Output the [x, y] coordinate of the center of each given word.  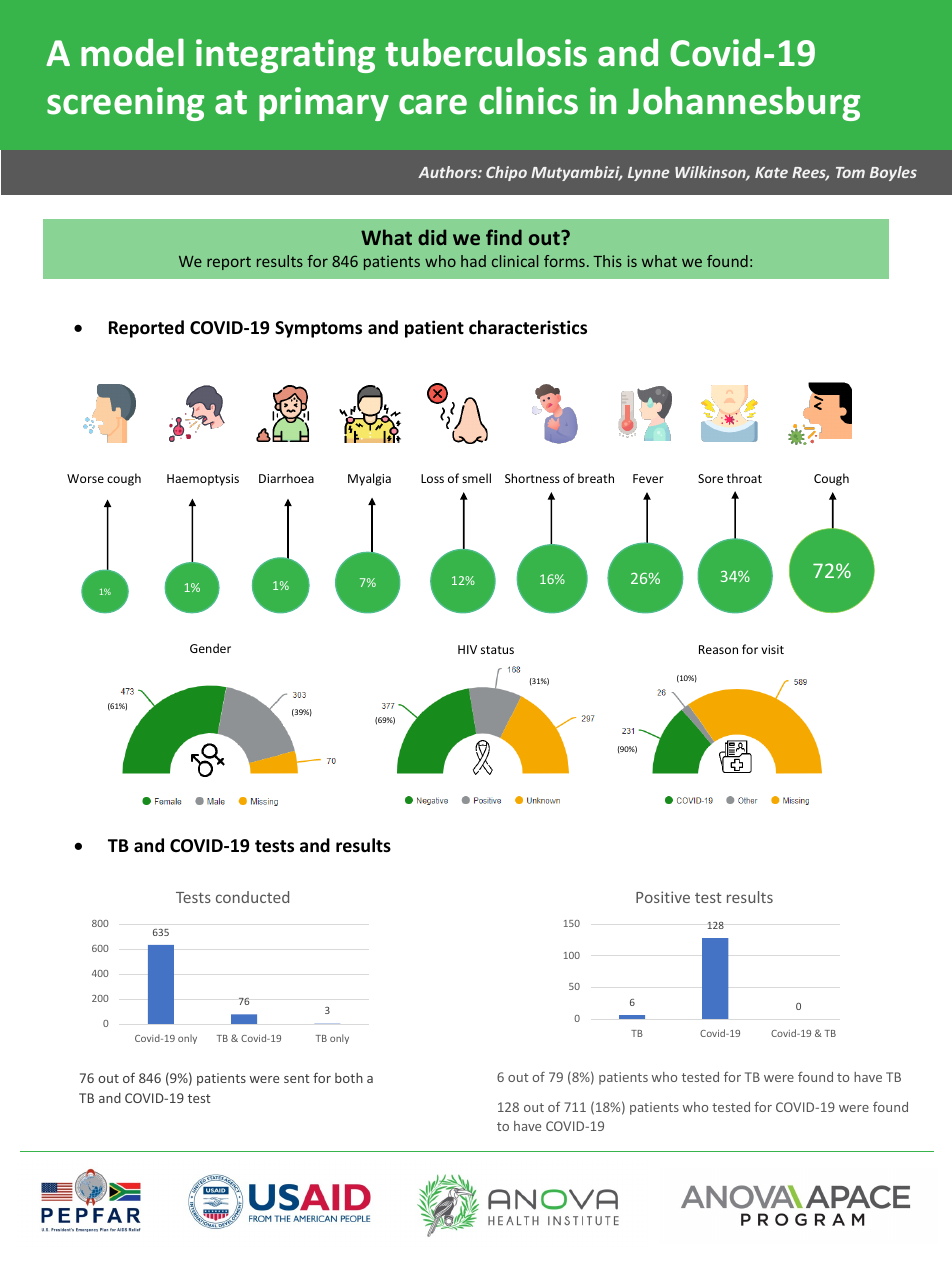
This [607, 261]
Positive [663, 897]
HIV [467, 649]
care [433, 104]
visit [772, 649]
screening [125, 104]
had [473, 261]
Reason [718, 649]
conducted [252, 897]
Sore [710, 478]
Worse [85, 478]
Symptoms [318, 329]
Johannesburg [744, 103]
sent [297, 1078]
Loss [432, 478]
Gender [210, 648]
